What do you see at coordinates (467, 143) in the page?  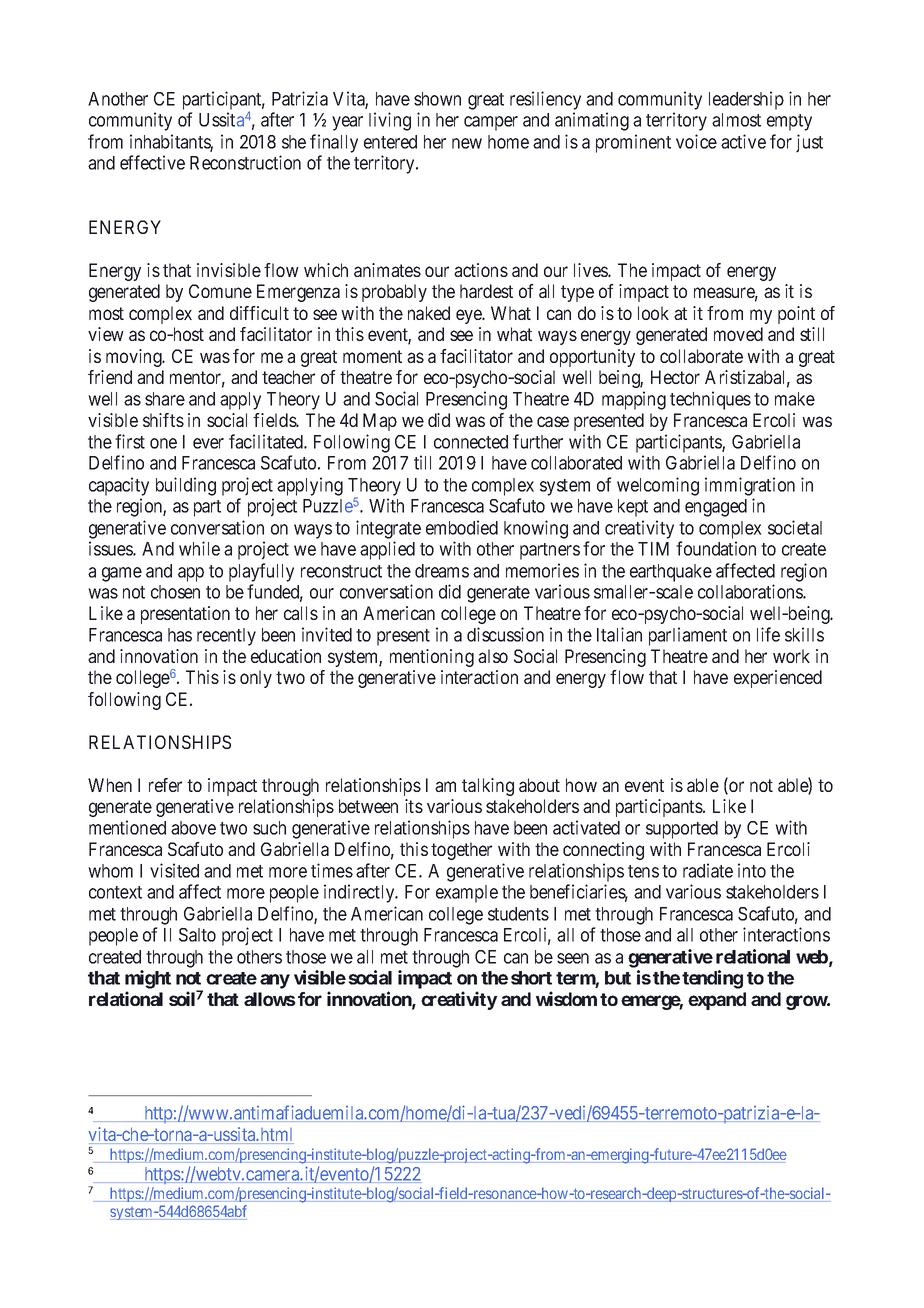 I see `new` at bounding box center [467, 143].
